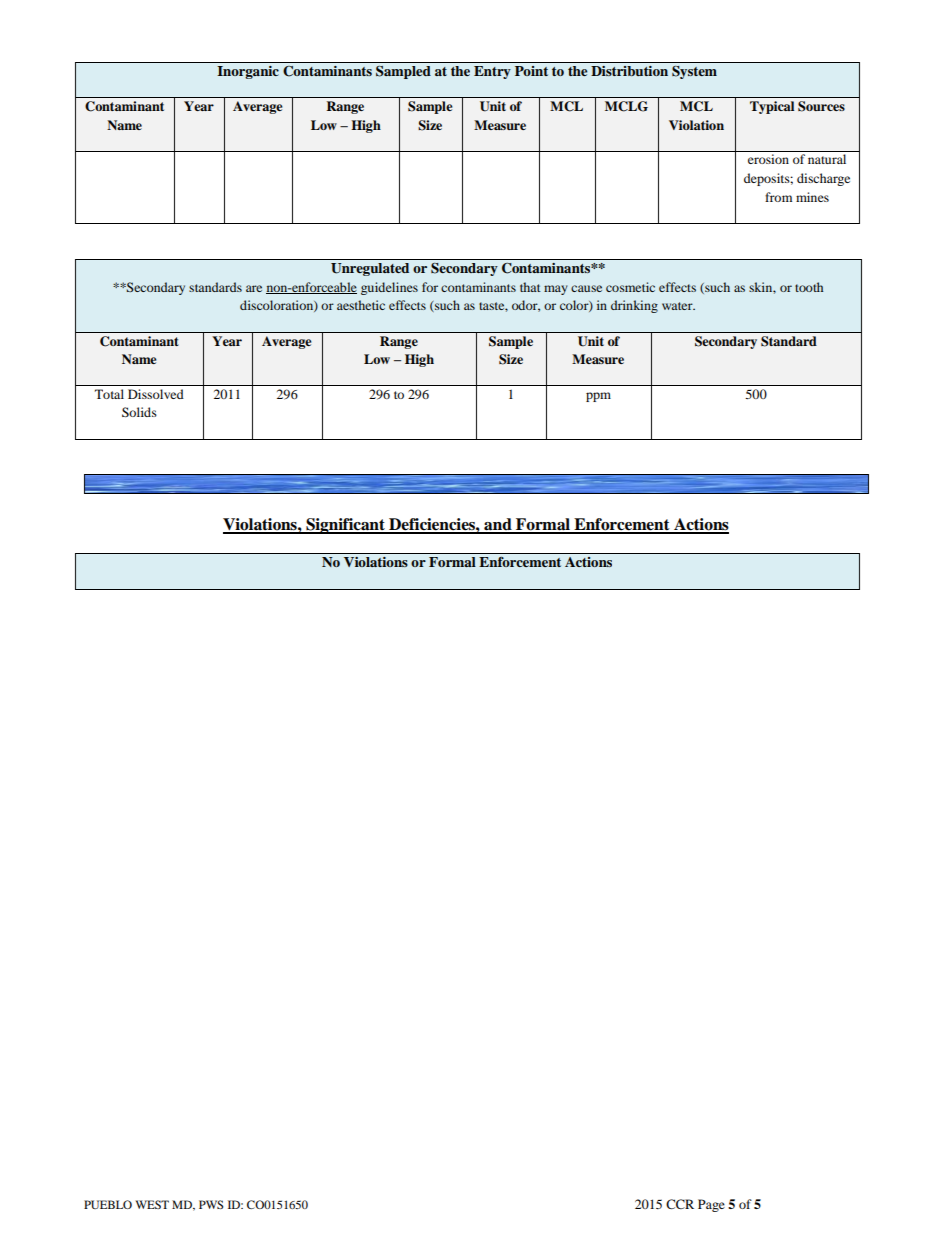 The image size is (952, 1233). I want to click on Entry, so click(492, 72).
